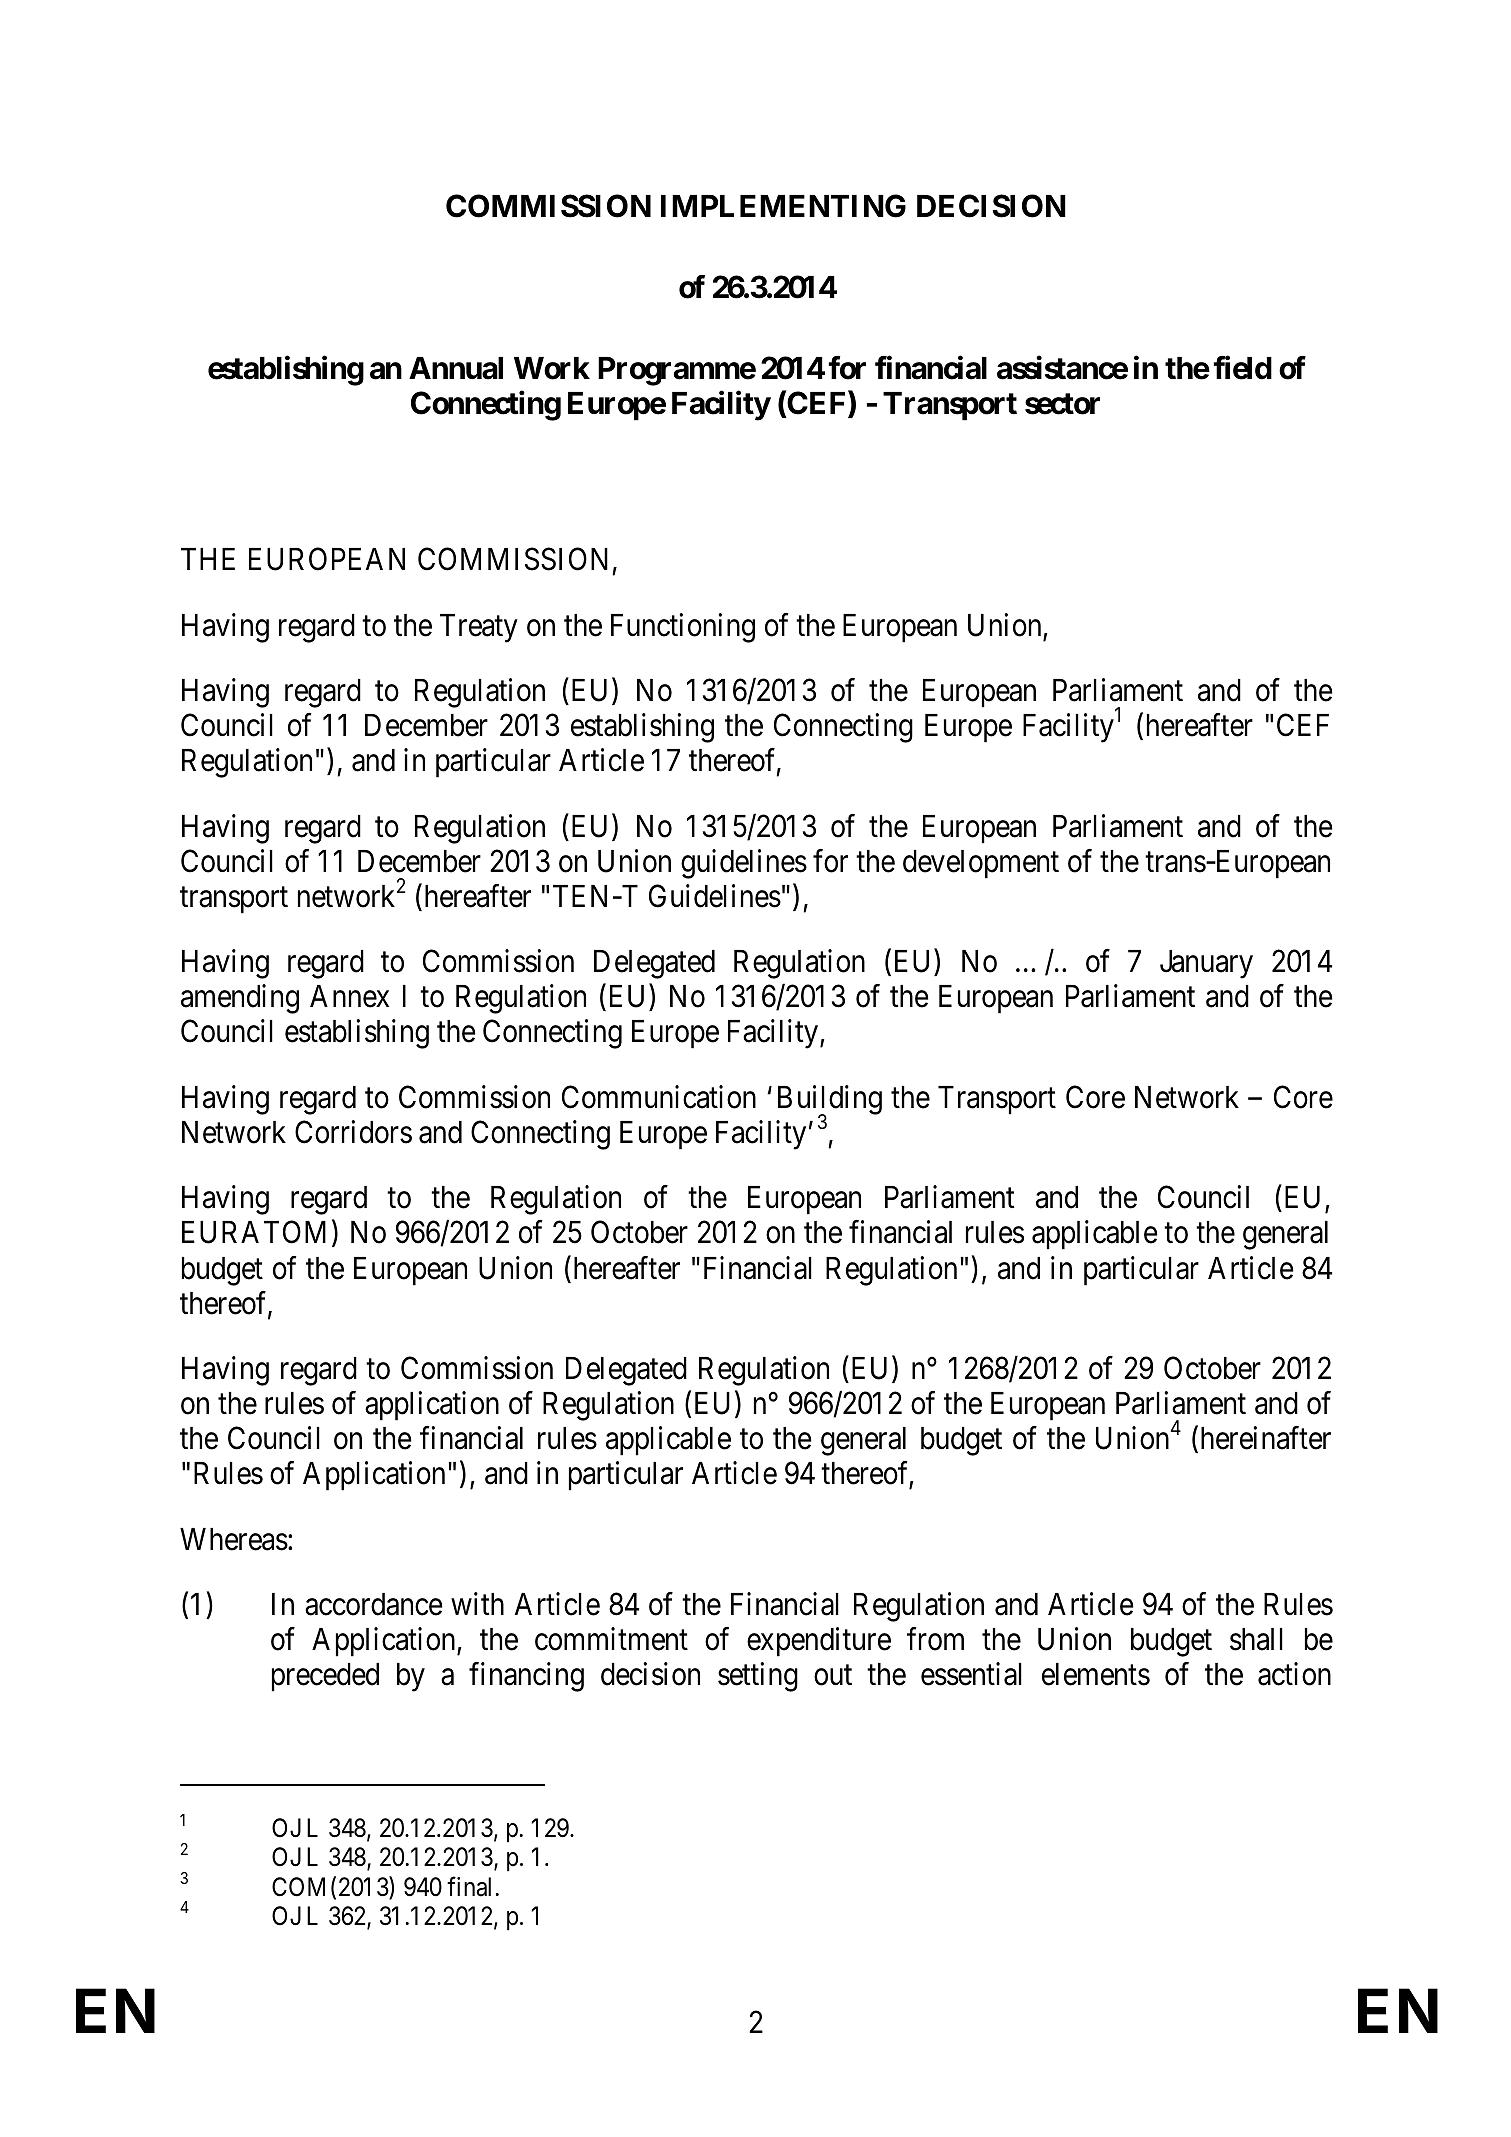 The image size is (1511, 2137). I want to click on Functioning, so click(683, 628).
